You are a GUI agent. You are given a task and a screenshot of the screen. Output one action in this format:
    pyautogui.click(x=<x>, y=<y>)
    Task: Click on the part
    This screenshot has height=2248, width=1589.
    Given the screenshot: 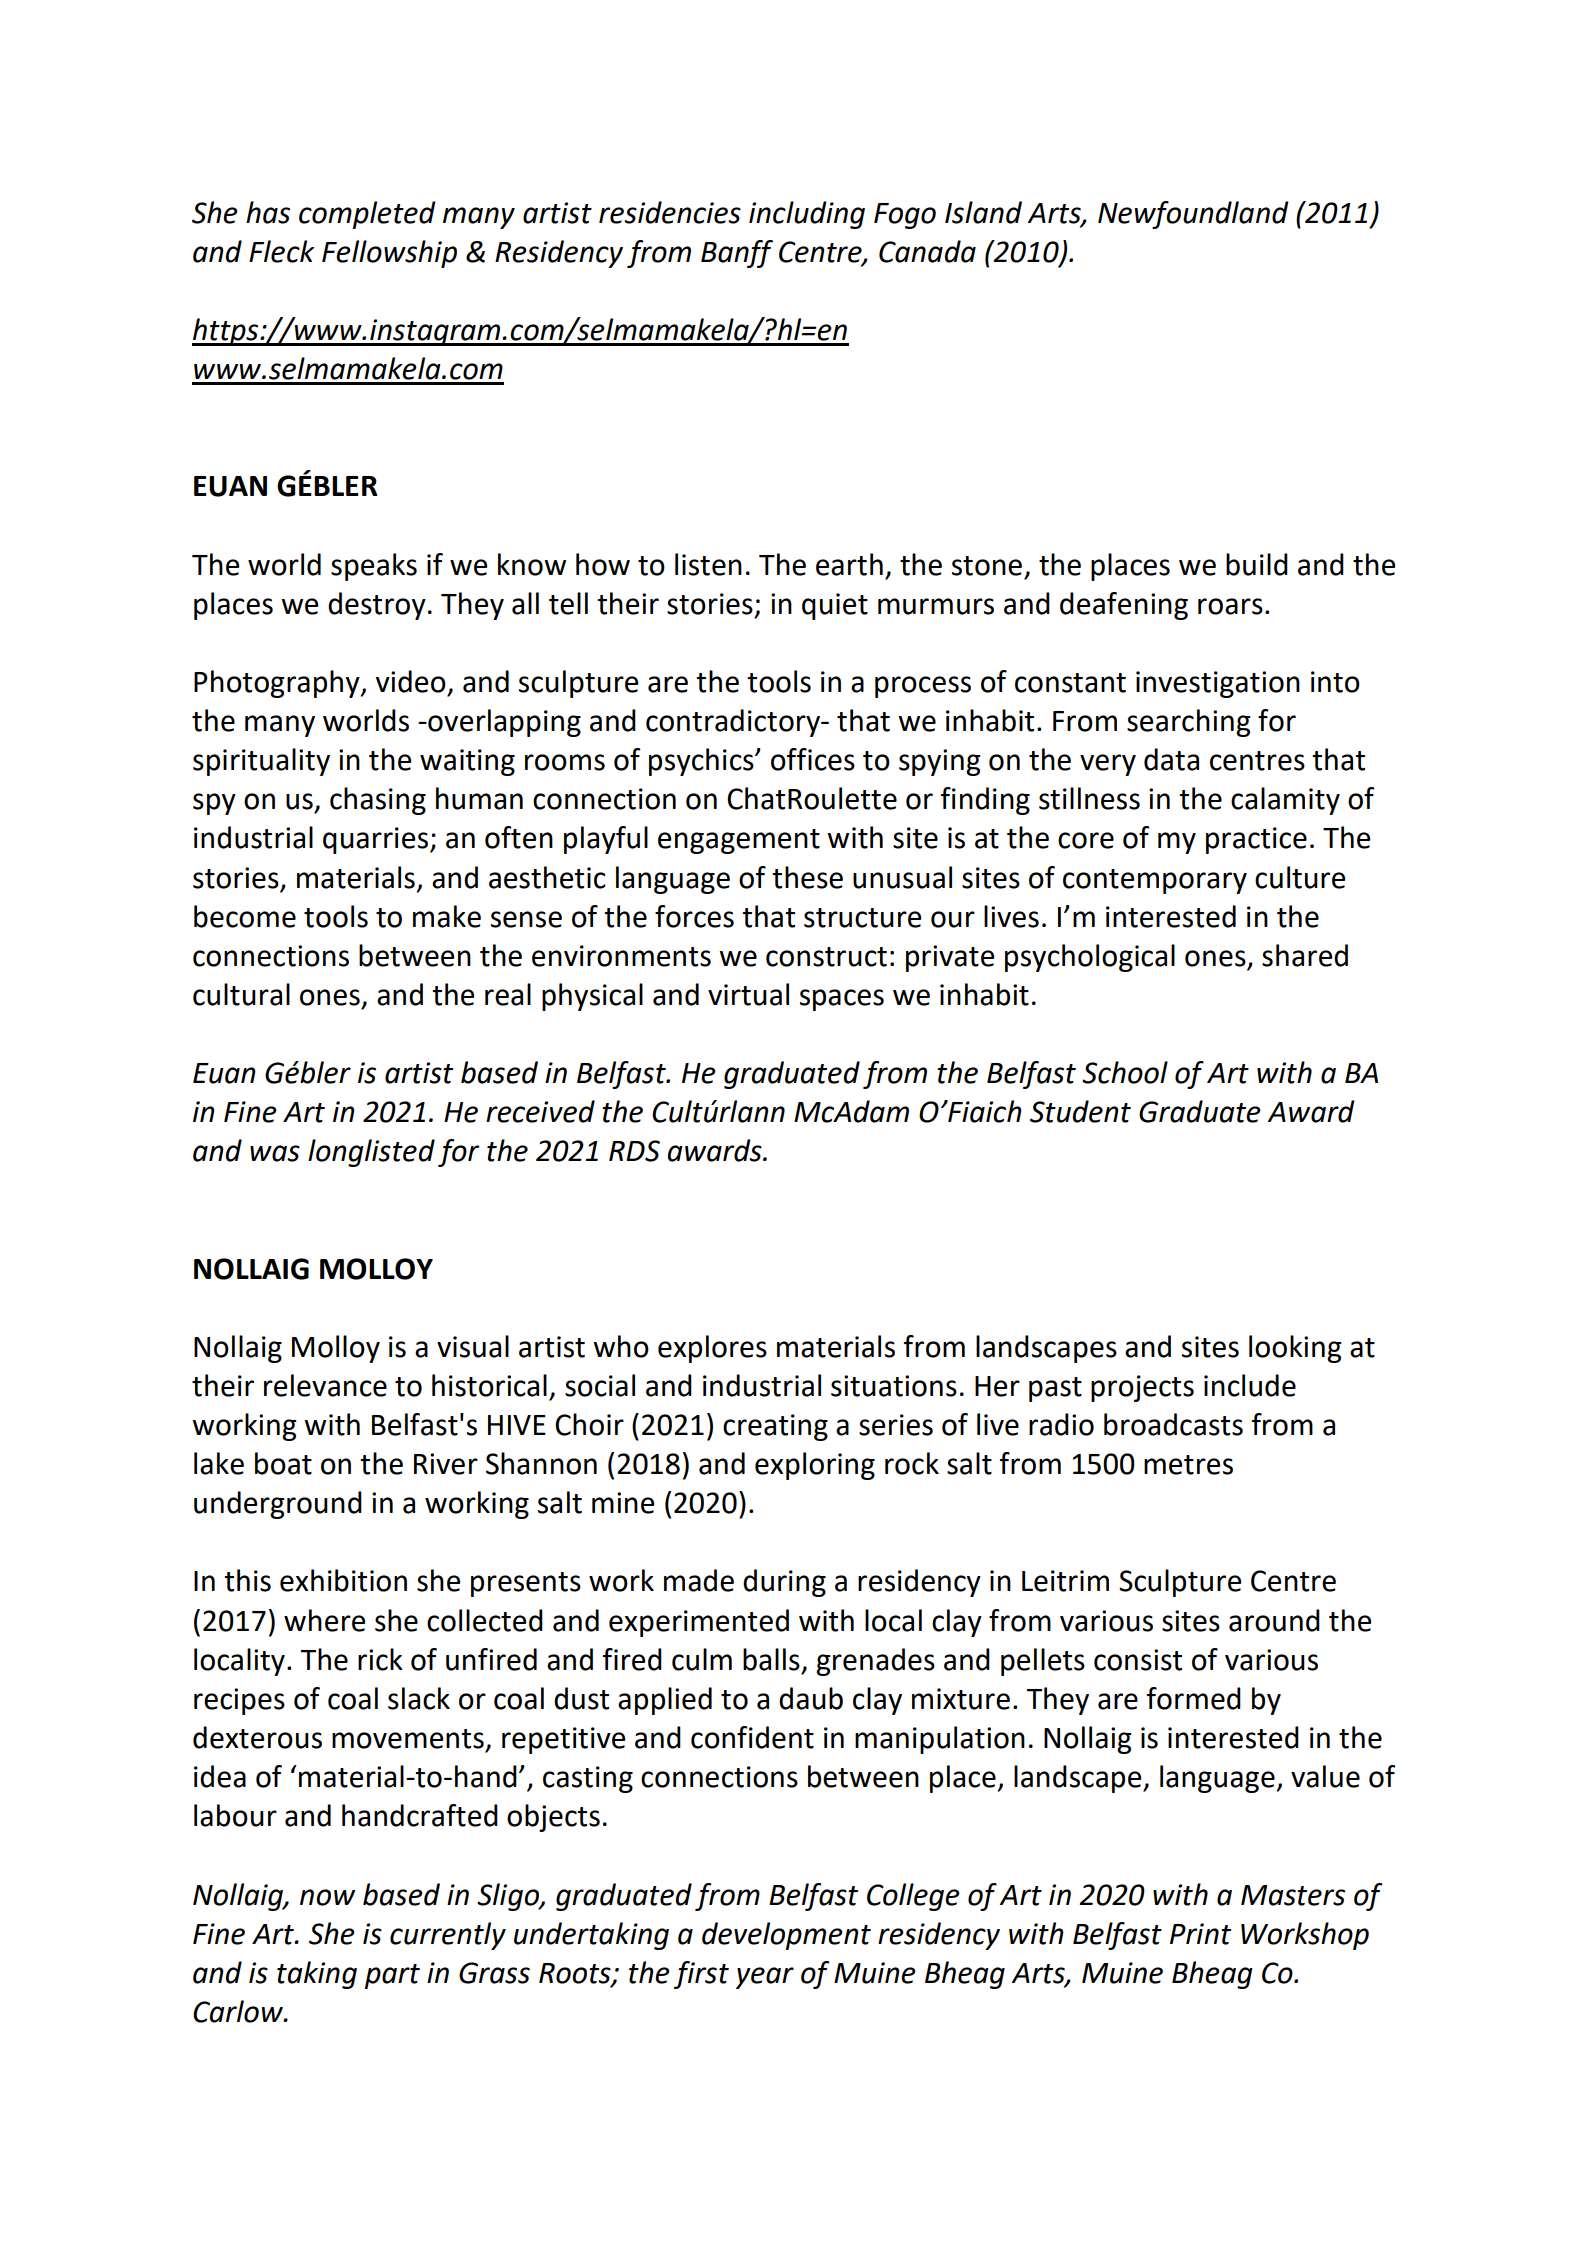 What is the action you would take?
    pyautogui.click(x=392, y=1976)
